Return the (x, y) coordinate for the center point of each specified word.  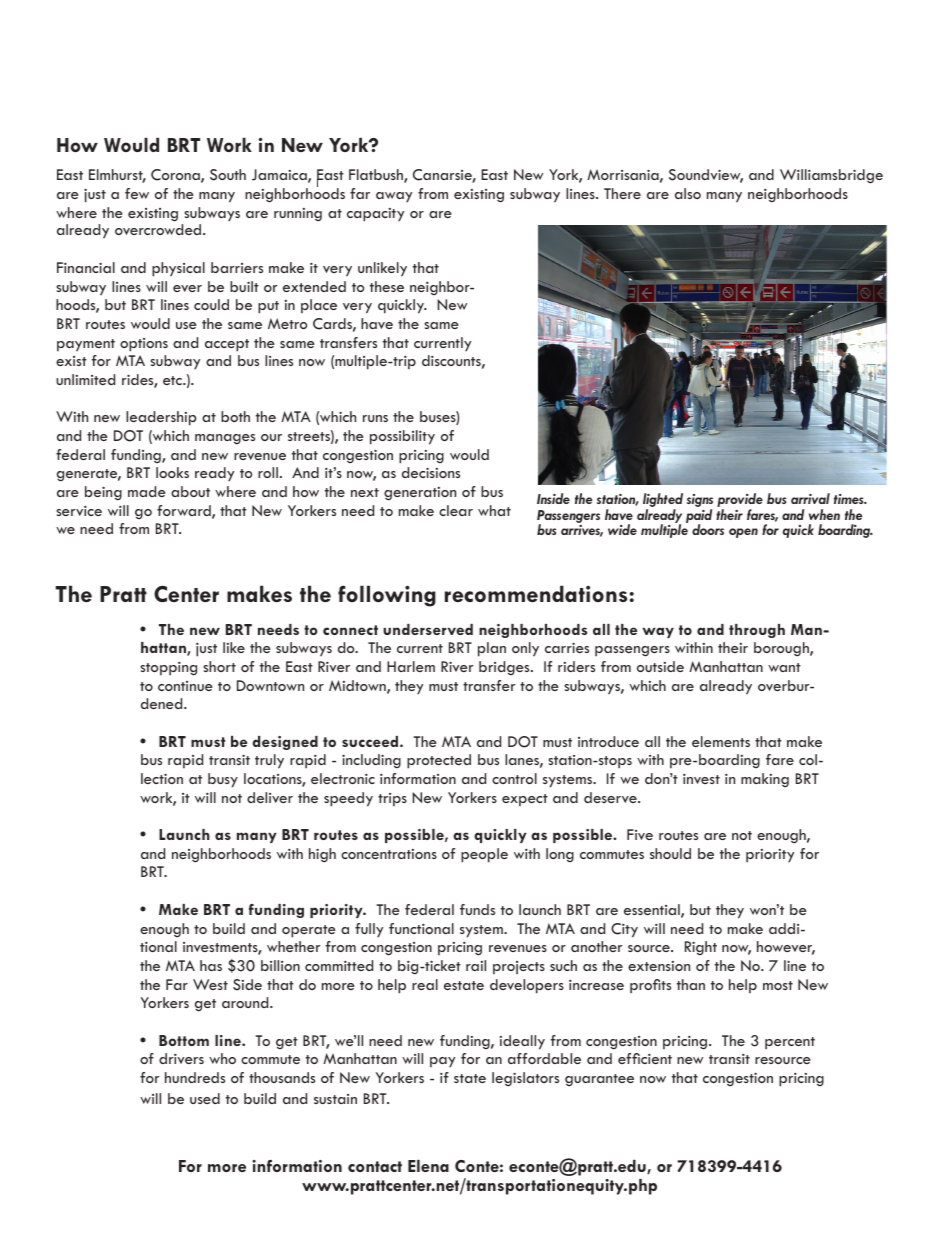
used (205, 1098)
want (784, 667)
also (688, 193)
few (137, 193)
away (394, 197)
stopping (168, 668)
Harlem (411, 666)
